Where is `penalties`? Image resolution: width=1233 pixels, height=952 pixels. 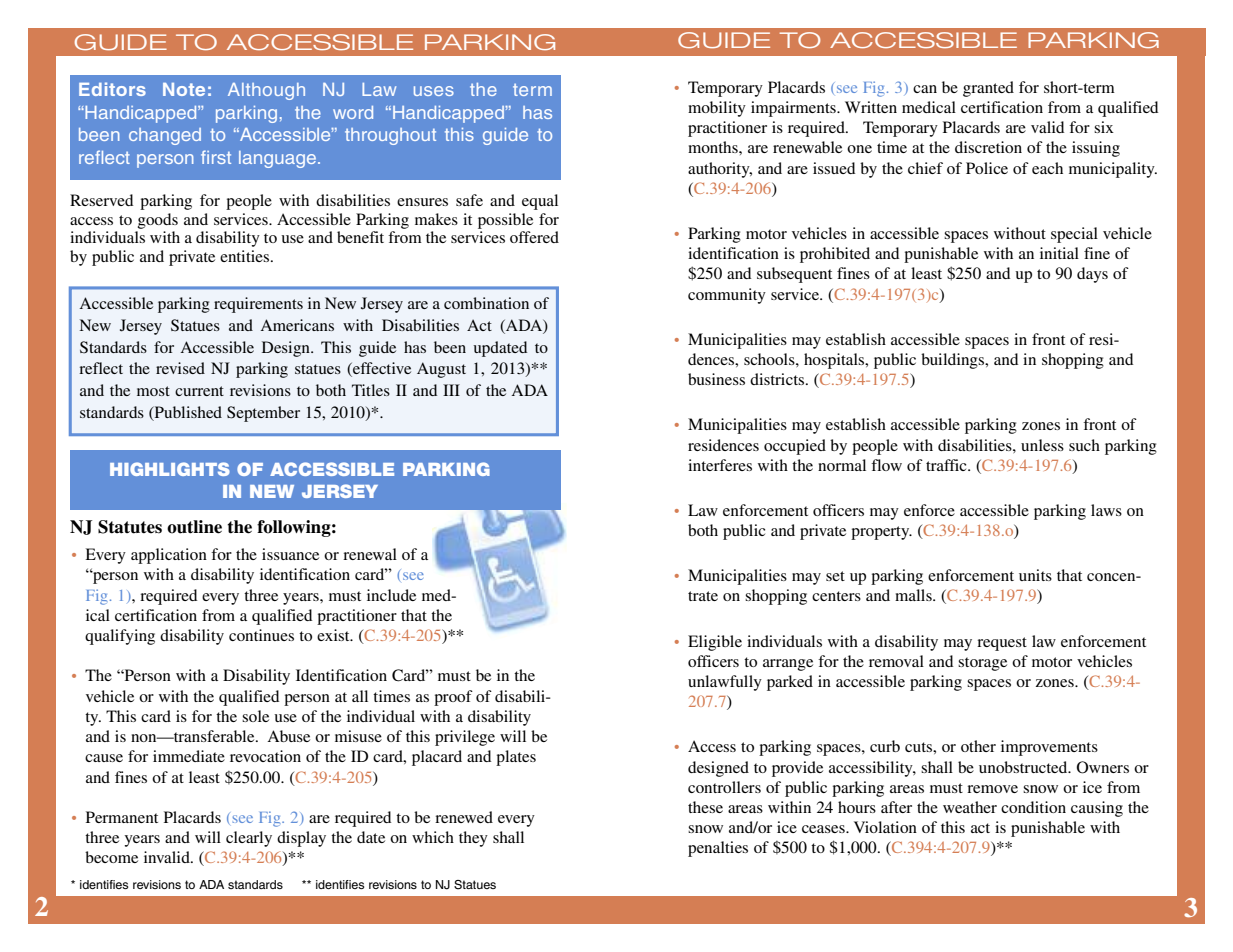 penalties is located at coordinates (718, 849).
